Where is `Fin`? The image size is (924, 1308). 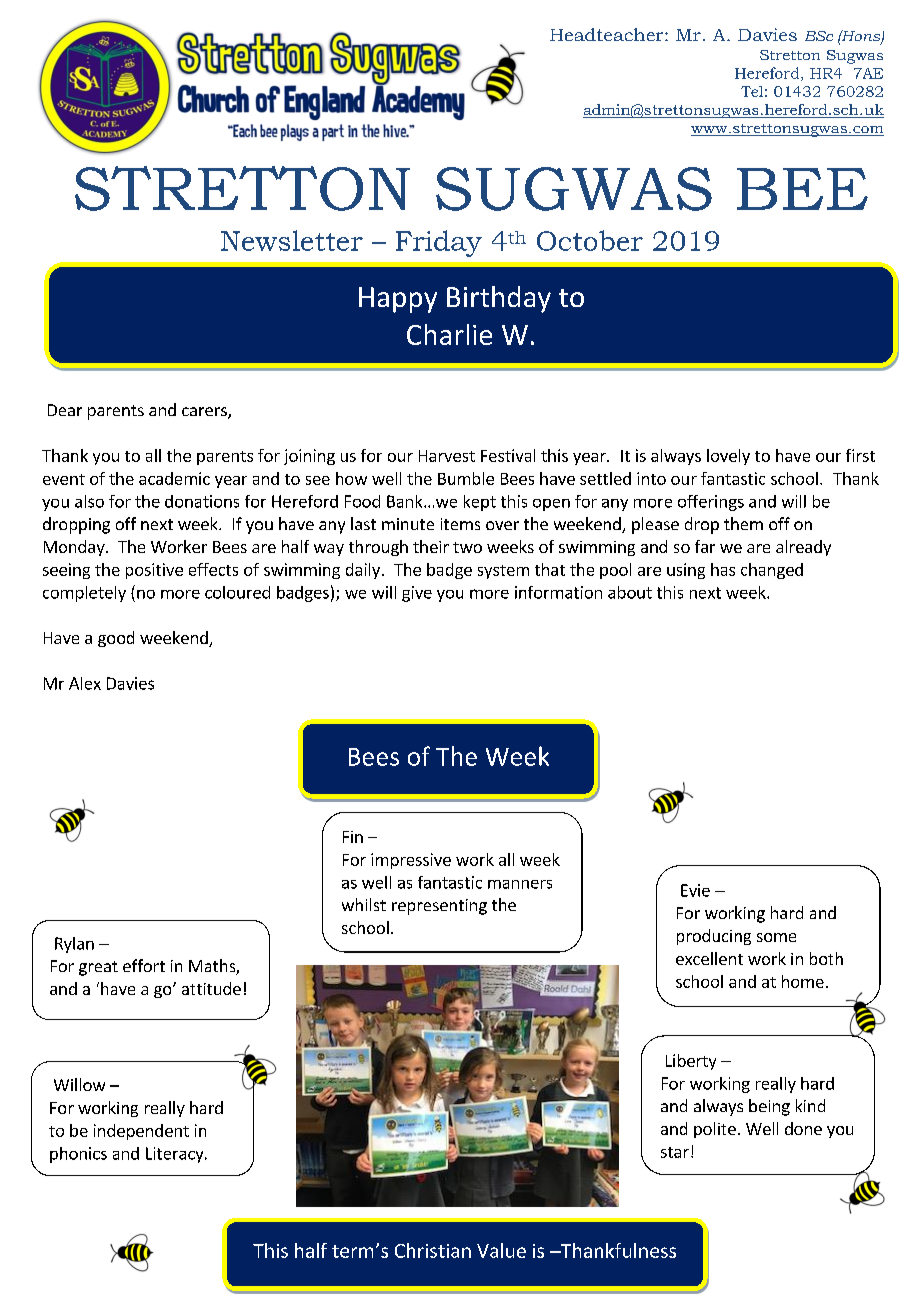 Fin is located at coordinates (353, 837).
